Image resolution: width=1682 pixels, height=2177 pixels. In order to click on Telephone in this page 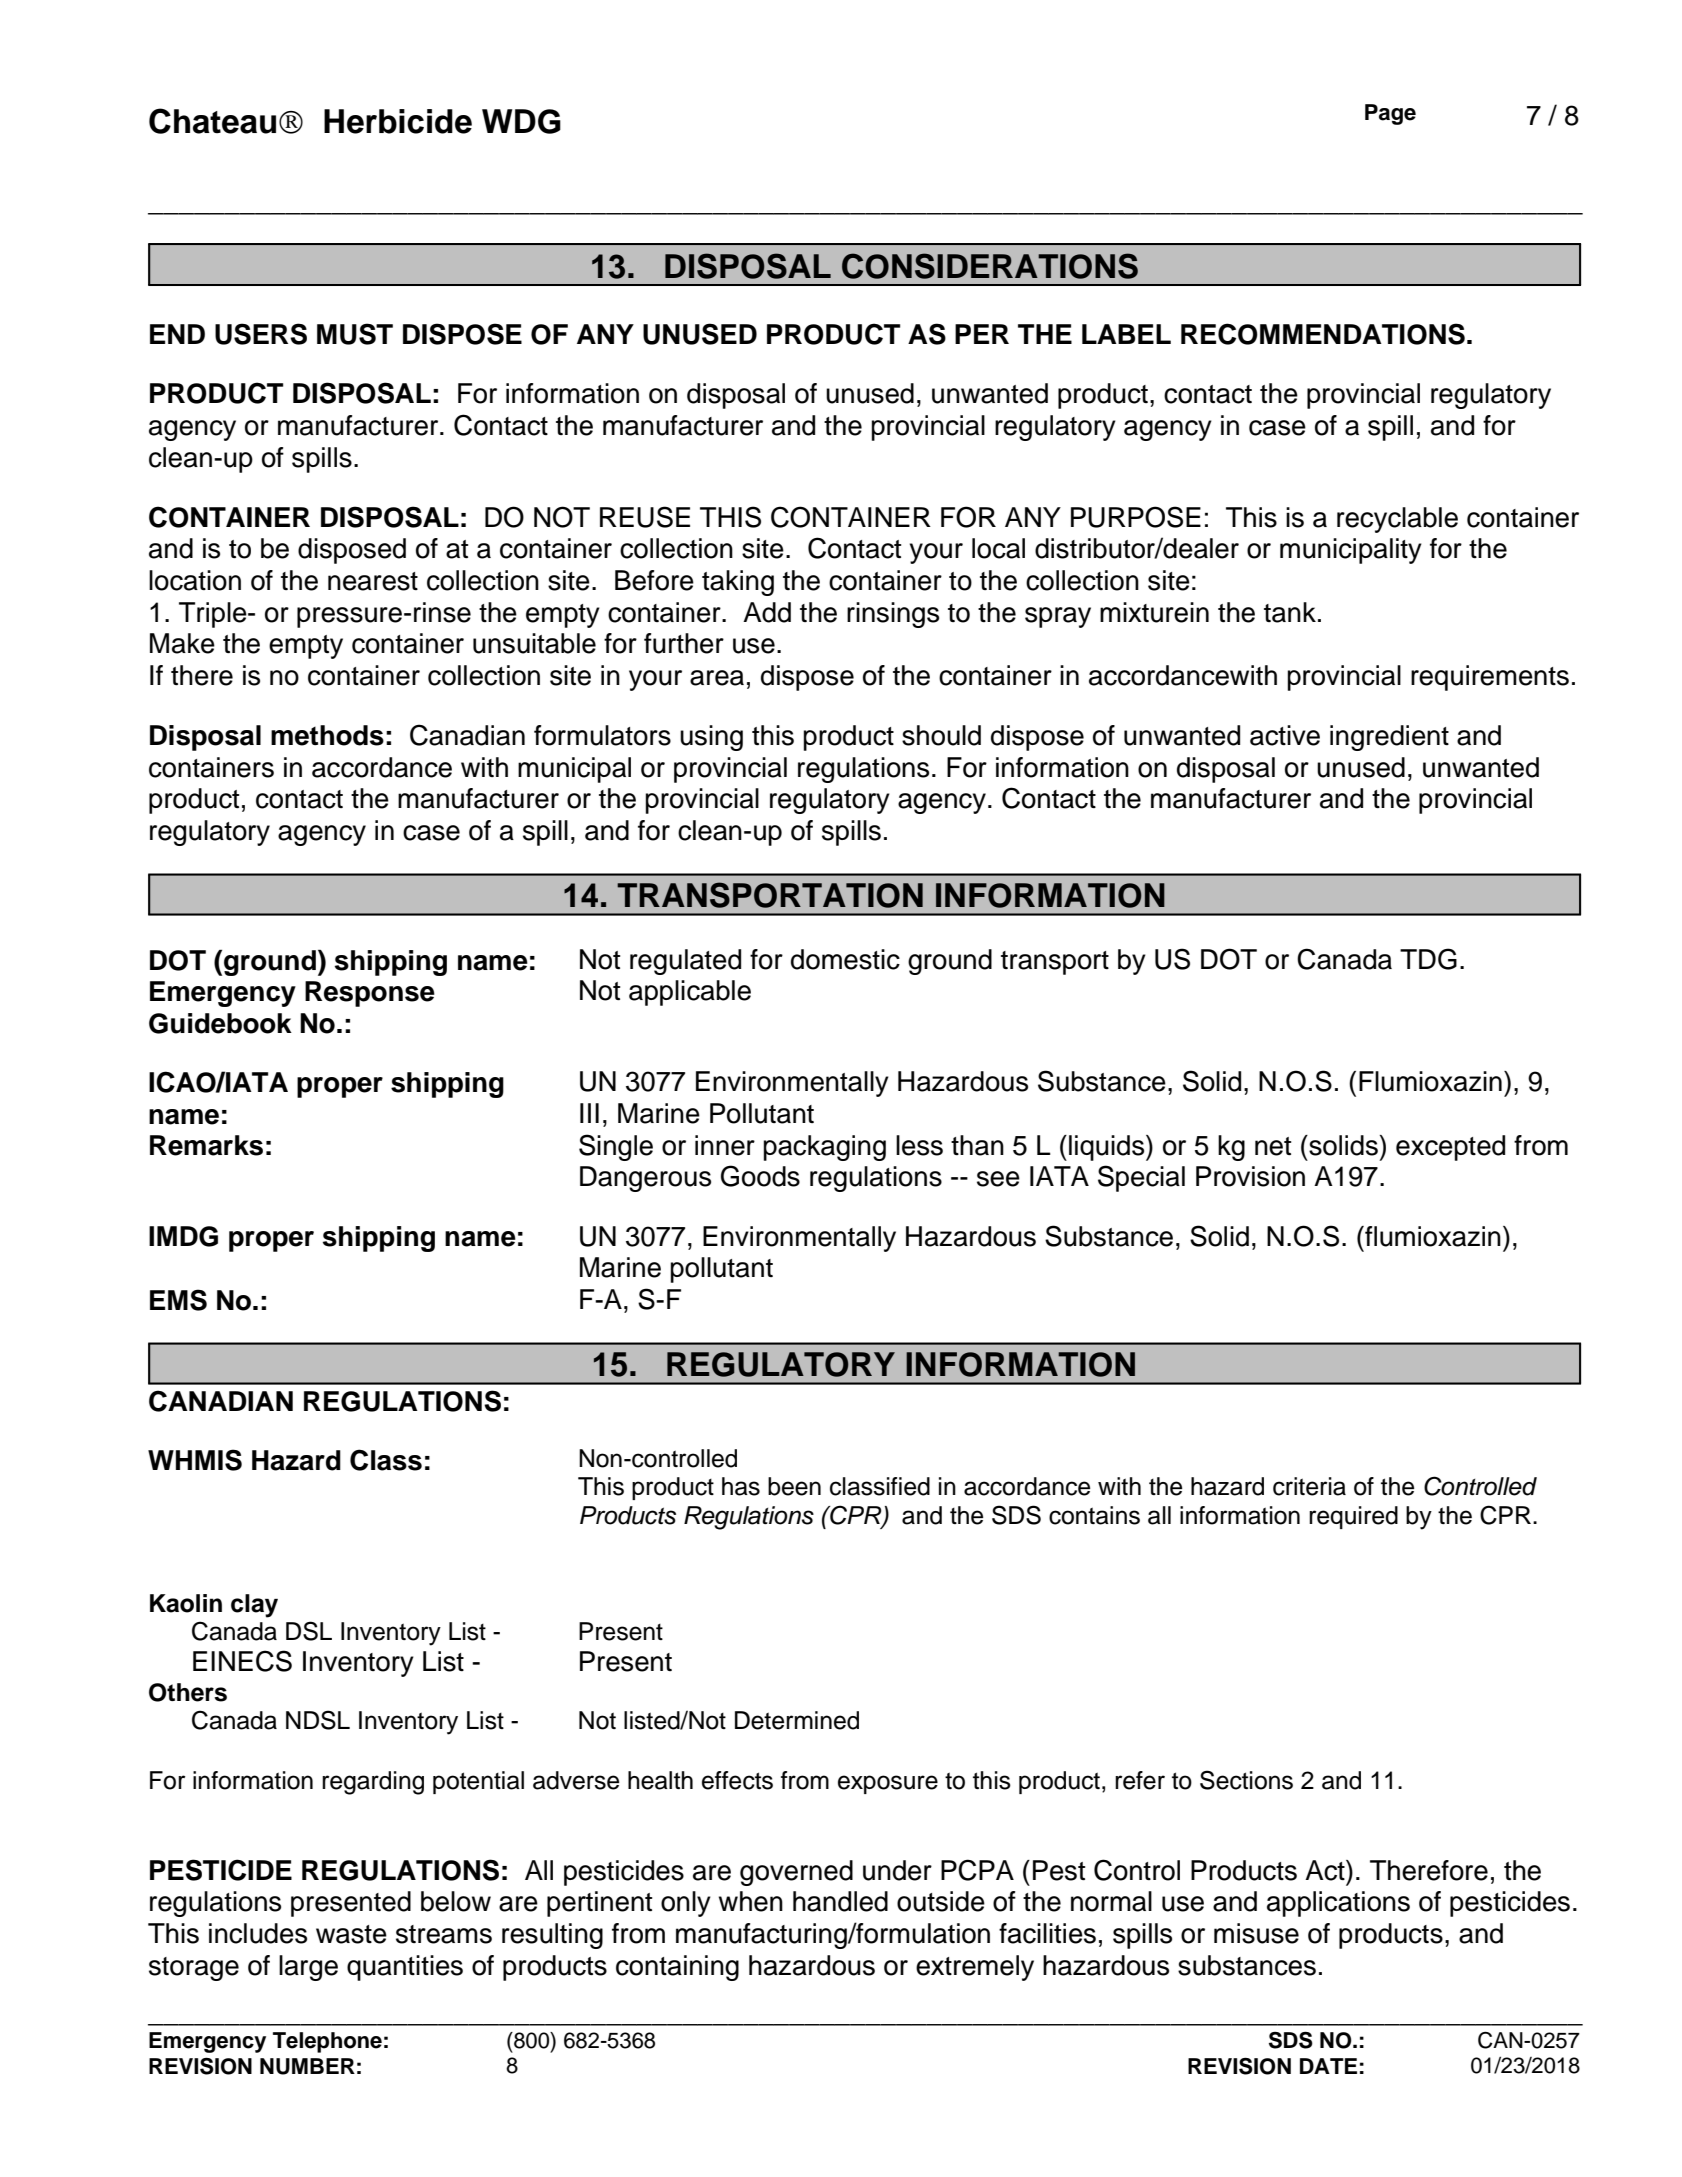, I will do `click(327, 2042)`.
